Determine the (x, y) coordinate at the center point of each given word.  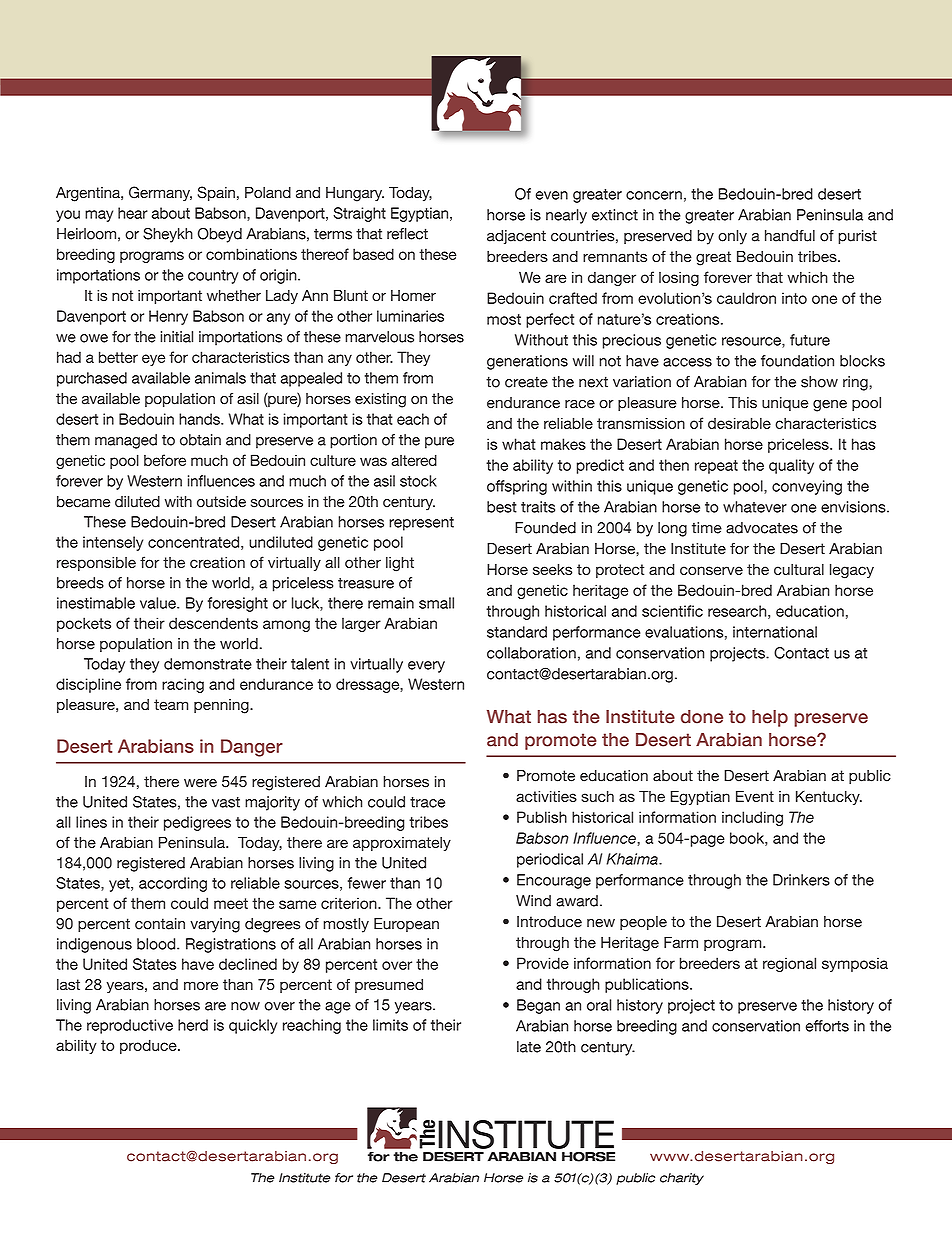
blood (157, 944)
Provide (543, 963)
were (200, 783)
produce (149, 1046)
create (526, 382)
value (159, 603)
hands (200, 419)
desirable (739, 423)
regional (789, 964)
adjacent (516, 237)
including (752, 818)
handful (790, 236)
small (436, 603)
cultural (799, 569)
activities (546, 796)
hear (133, 213)
